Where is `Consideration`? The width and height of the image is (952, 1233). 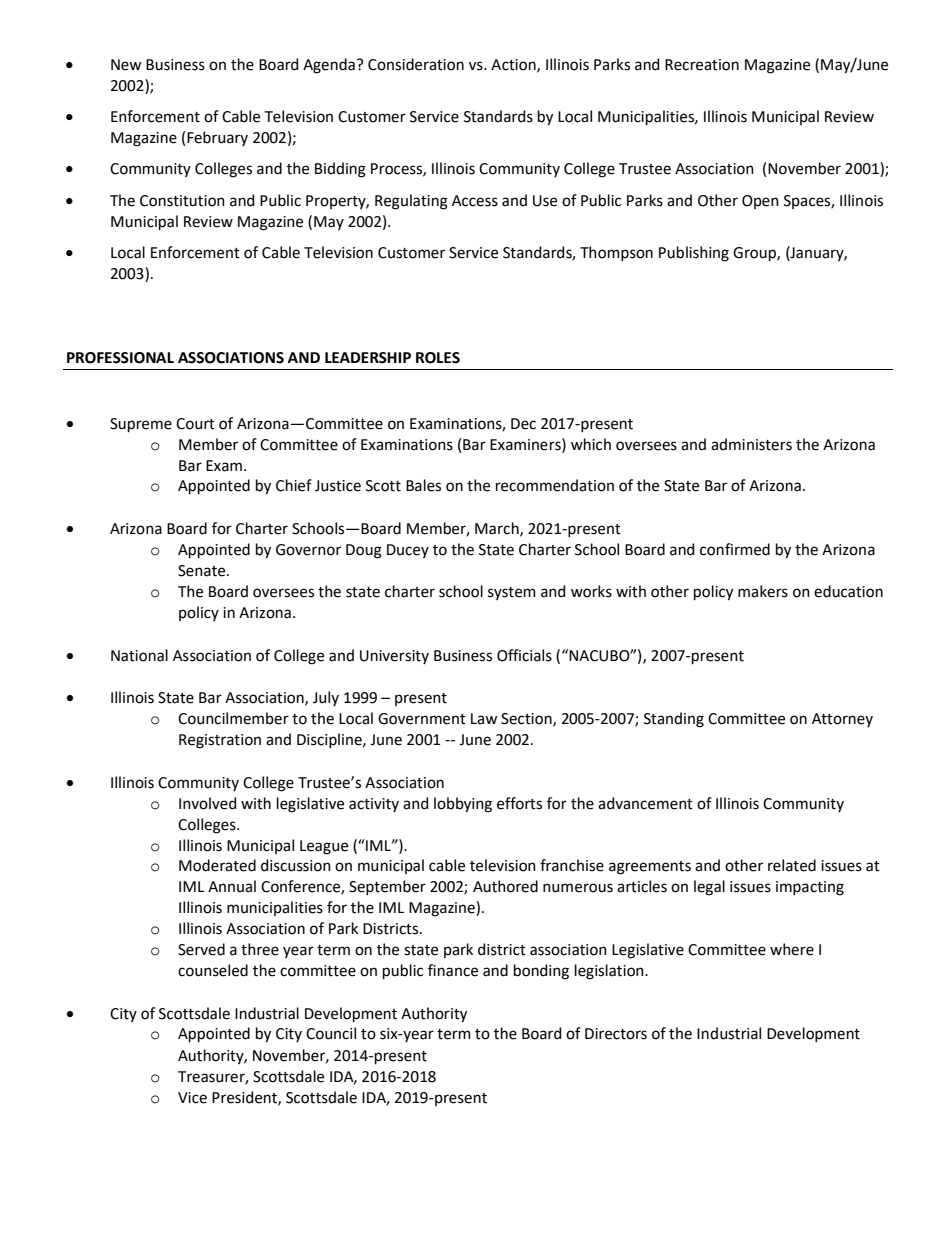 Consideration is located at coordinates (416, 64).
